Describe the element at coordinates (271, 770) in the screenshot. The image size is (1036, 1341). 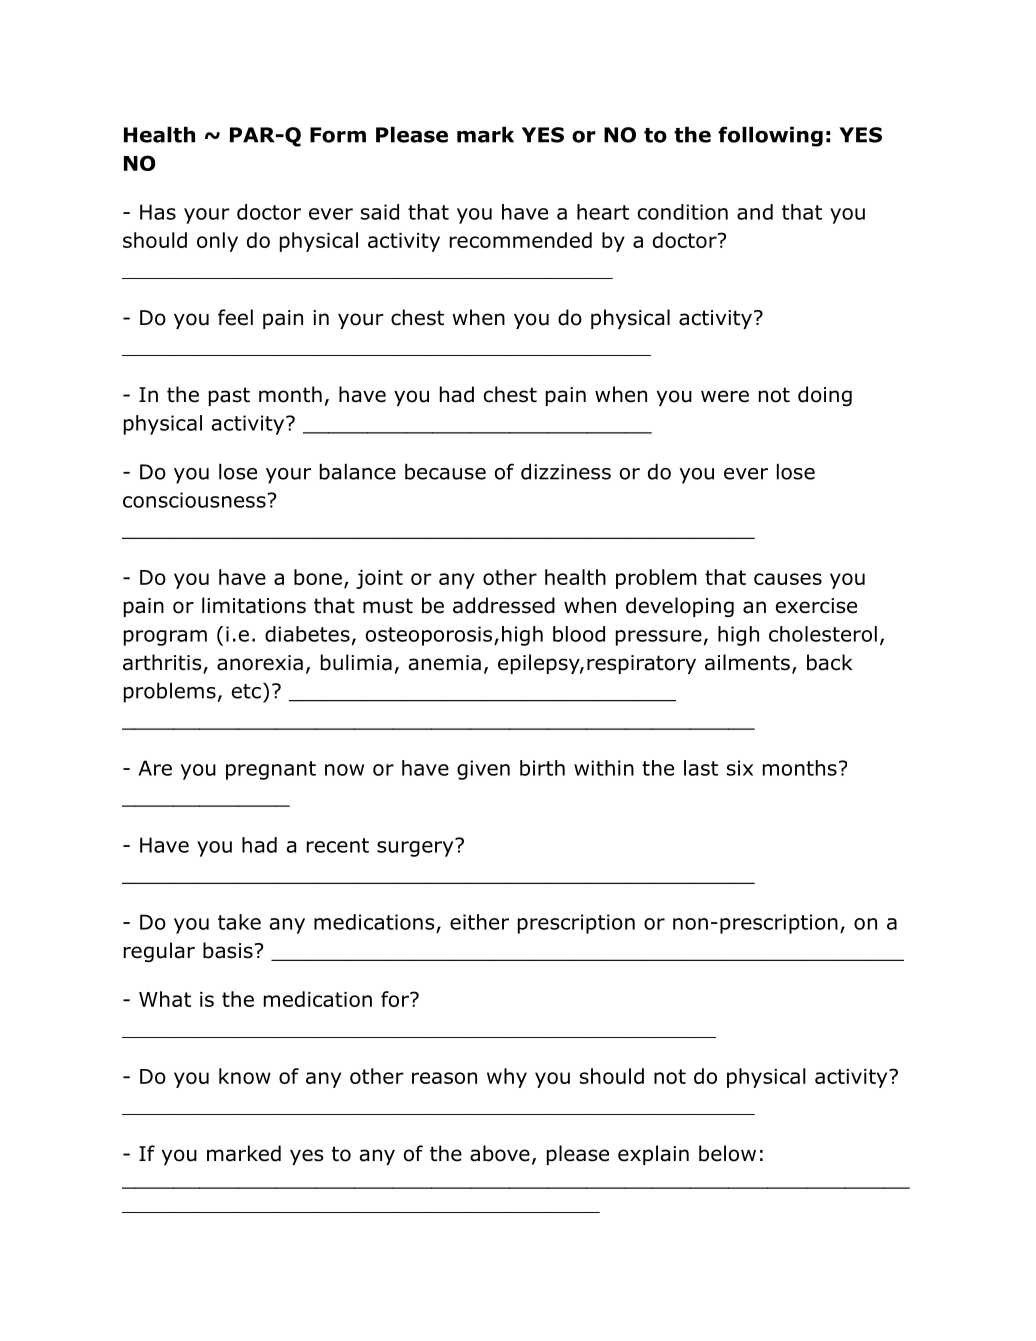
I see `pregnant` at that location.
